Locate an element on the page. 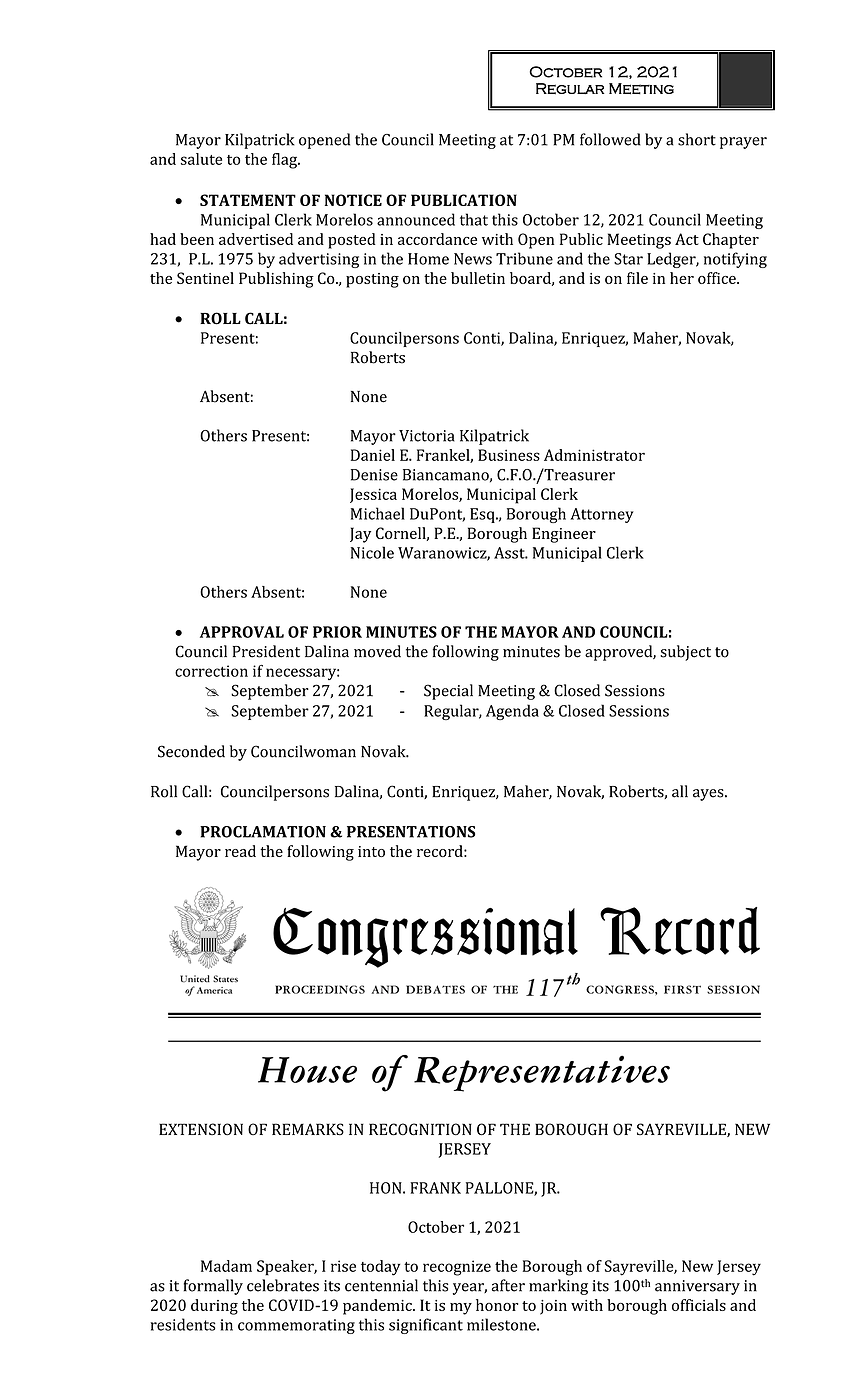 This image has height=1400, width=849. formally is located at coordinates (213, 1287).
